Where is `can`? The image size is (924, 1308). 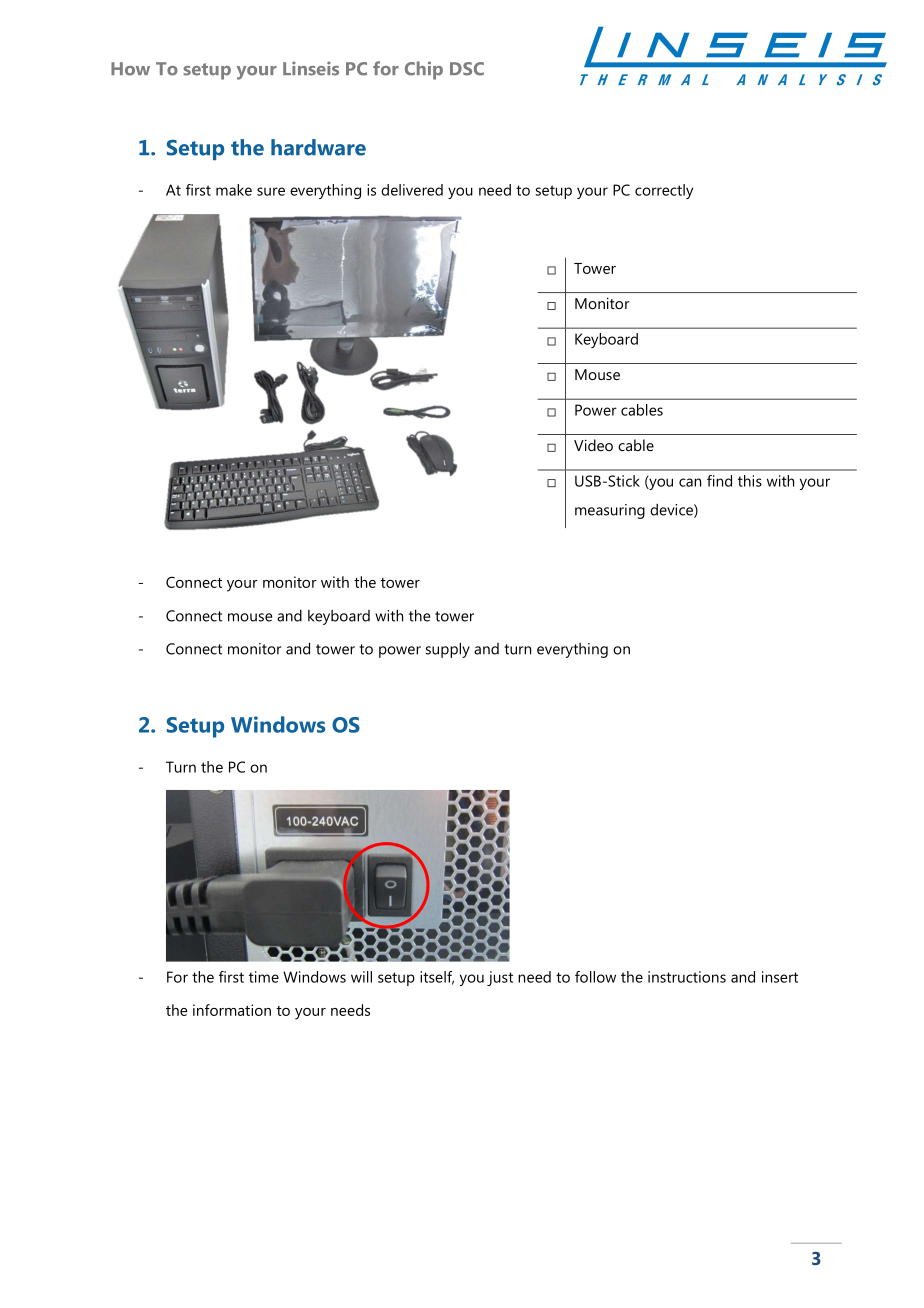 can is located at coordinates (690, 482).
